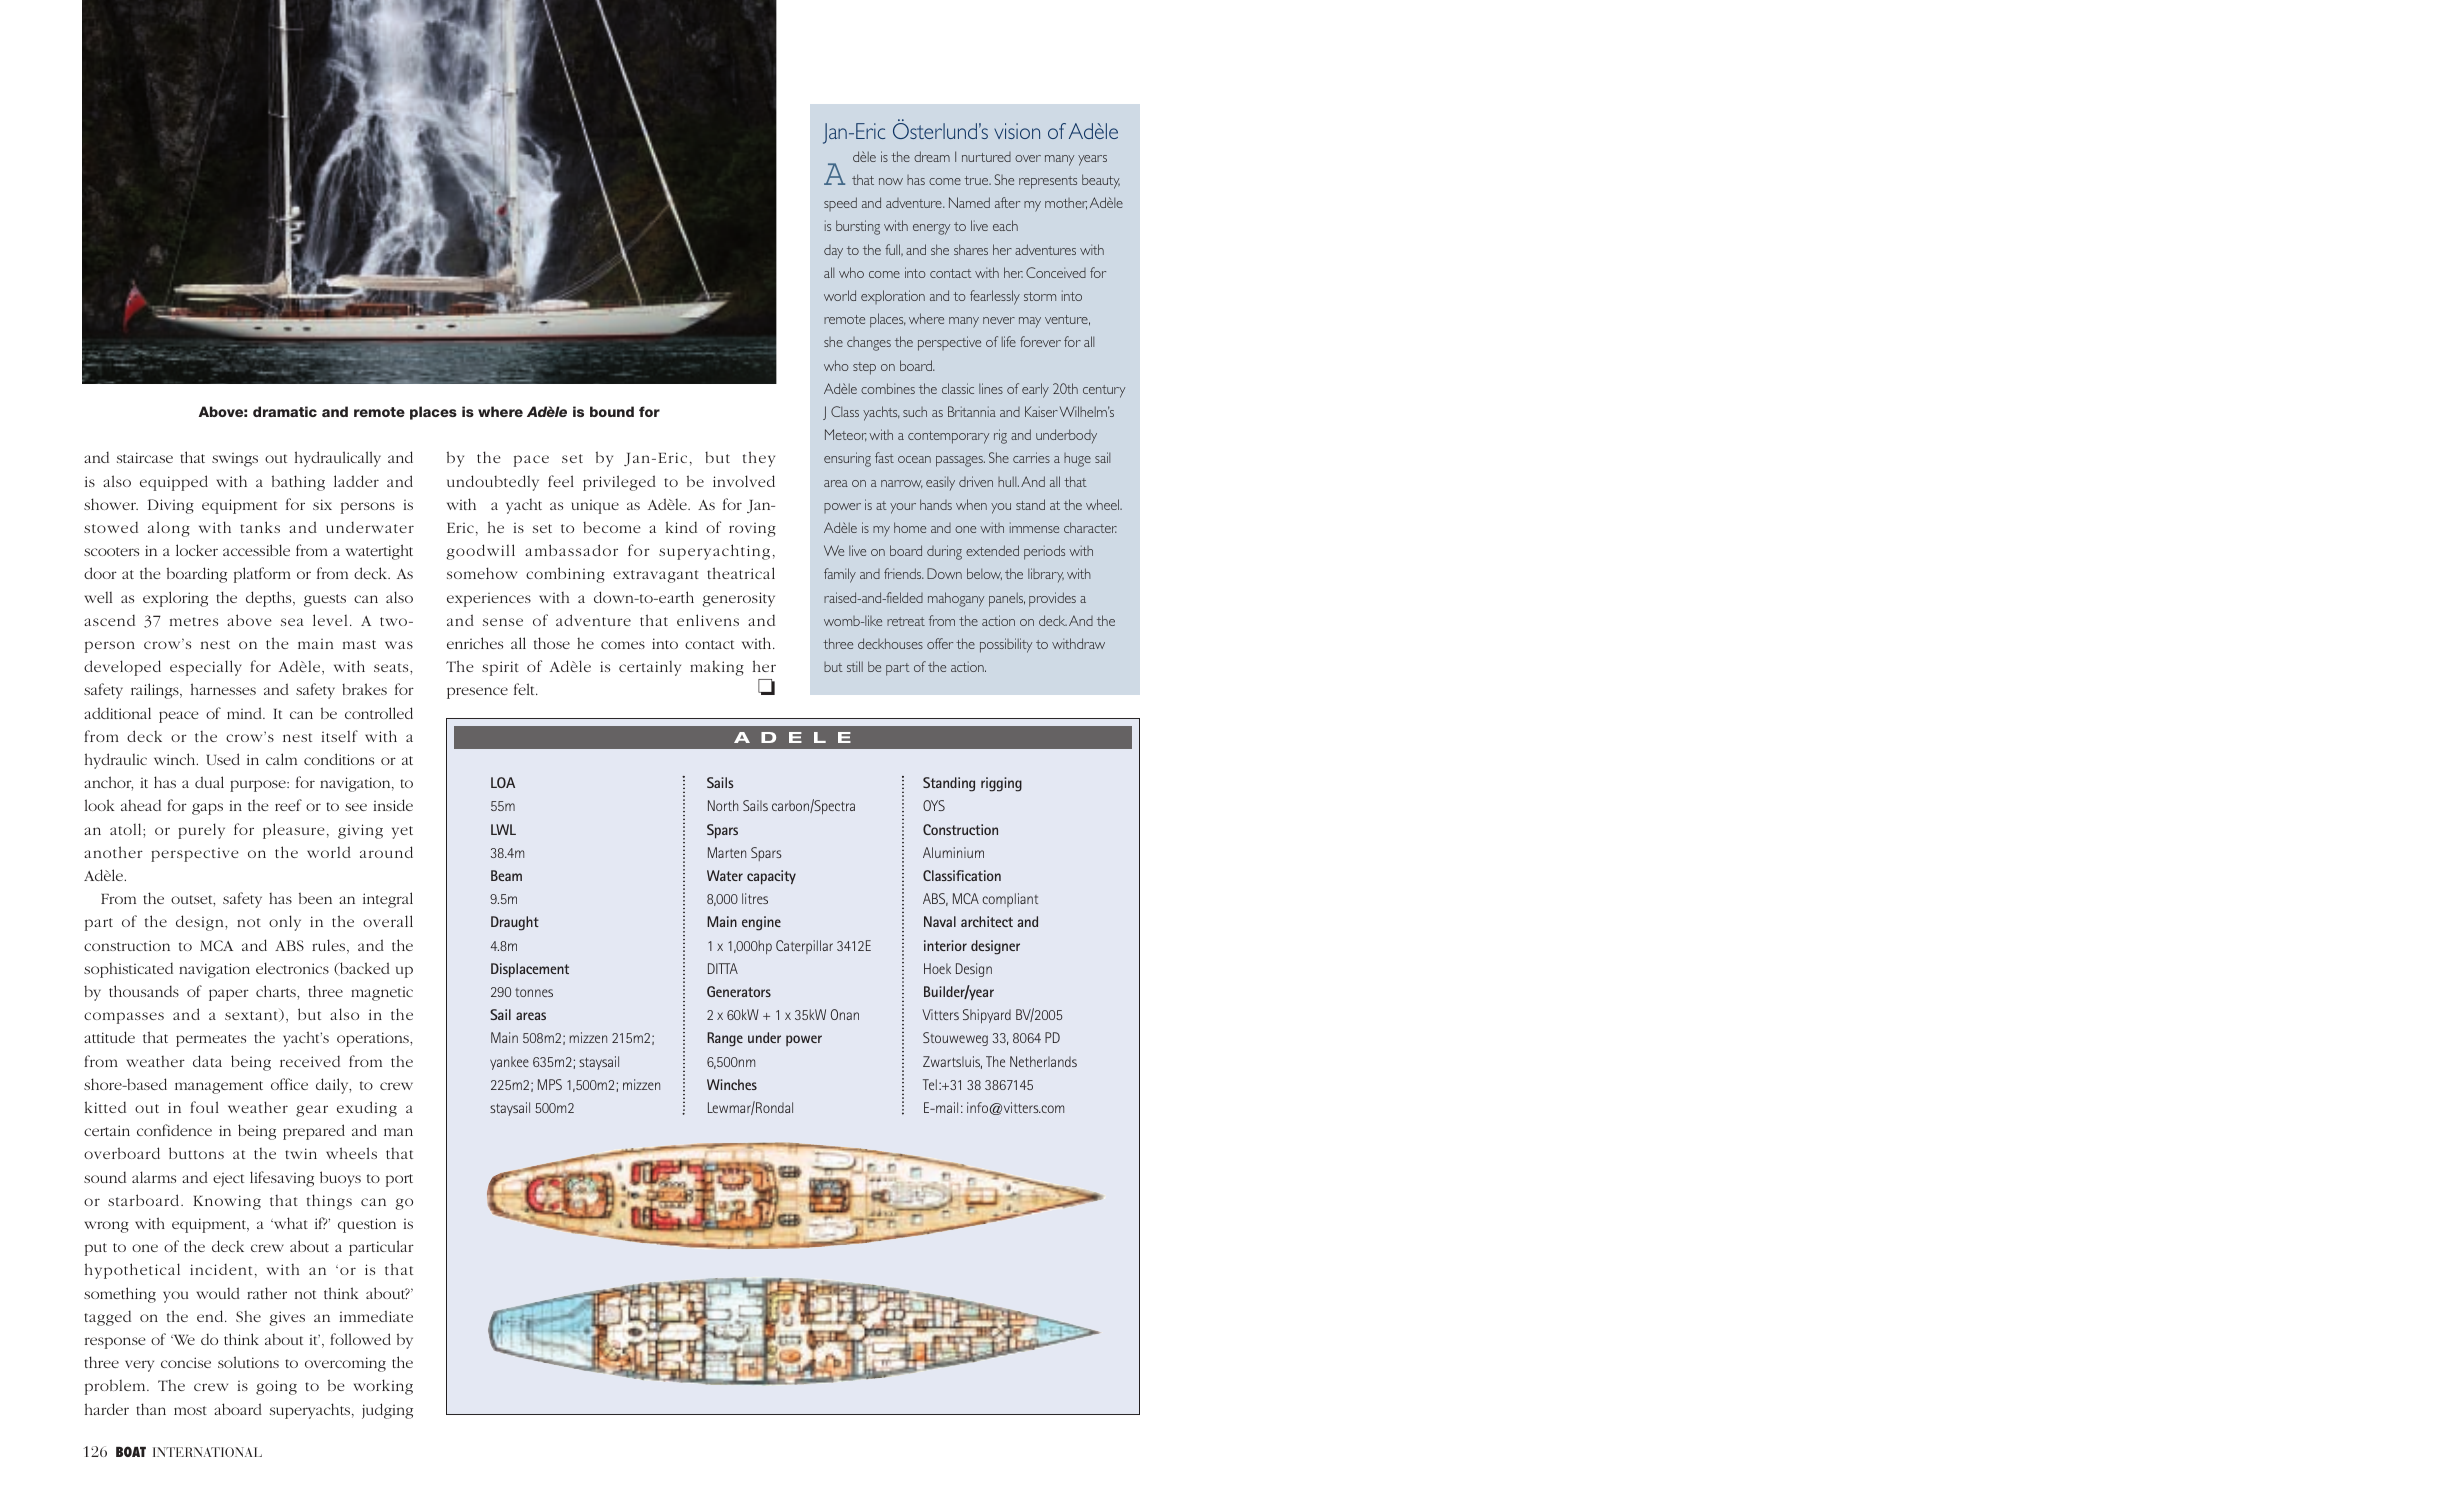  Describe the element at coordinates (1001, 784) in the page. I see `rigging` at that location.
